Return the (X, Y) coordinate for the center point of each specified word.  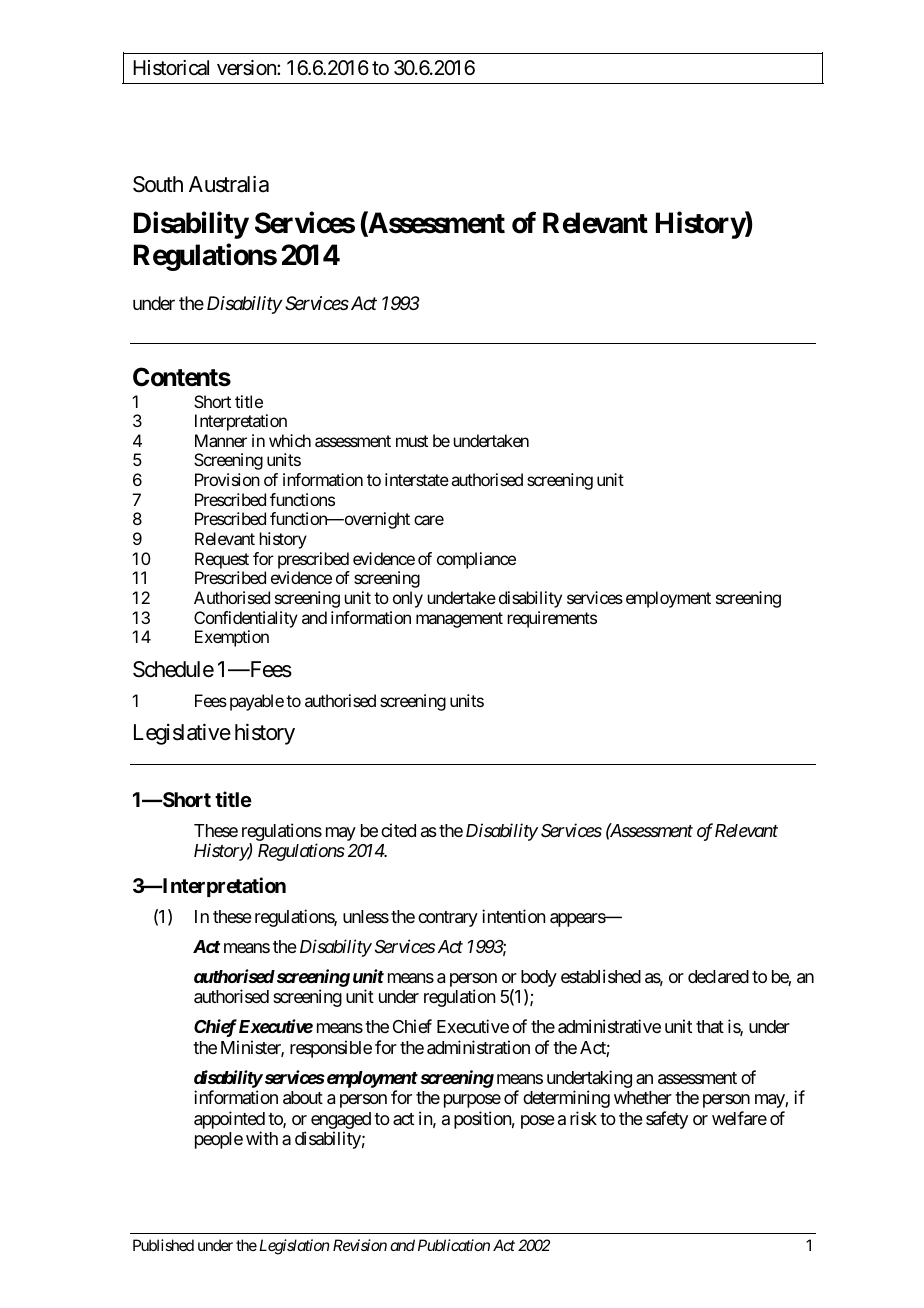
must (412, 441)
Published (163, 1245)
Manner (221, 440)
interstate (417, 479)
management (459, 620)
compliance (476, 560)
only (408, 599)
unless (366, 916)
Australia (229, 184)
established (601, 976)
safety (667, 1120)
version (247, 68)
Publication (454, 1245)
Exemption (232, 638)
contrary (448, 919)
